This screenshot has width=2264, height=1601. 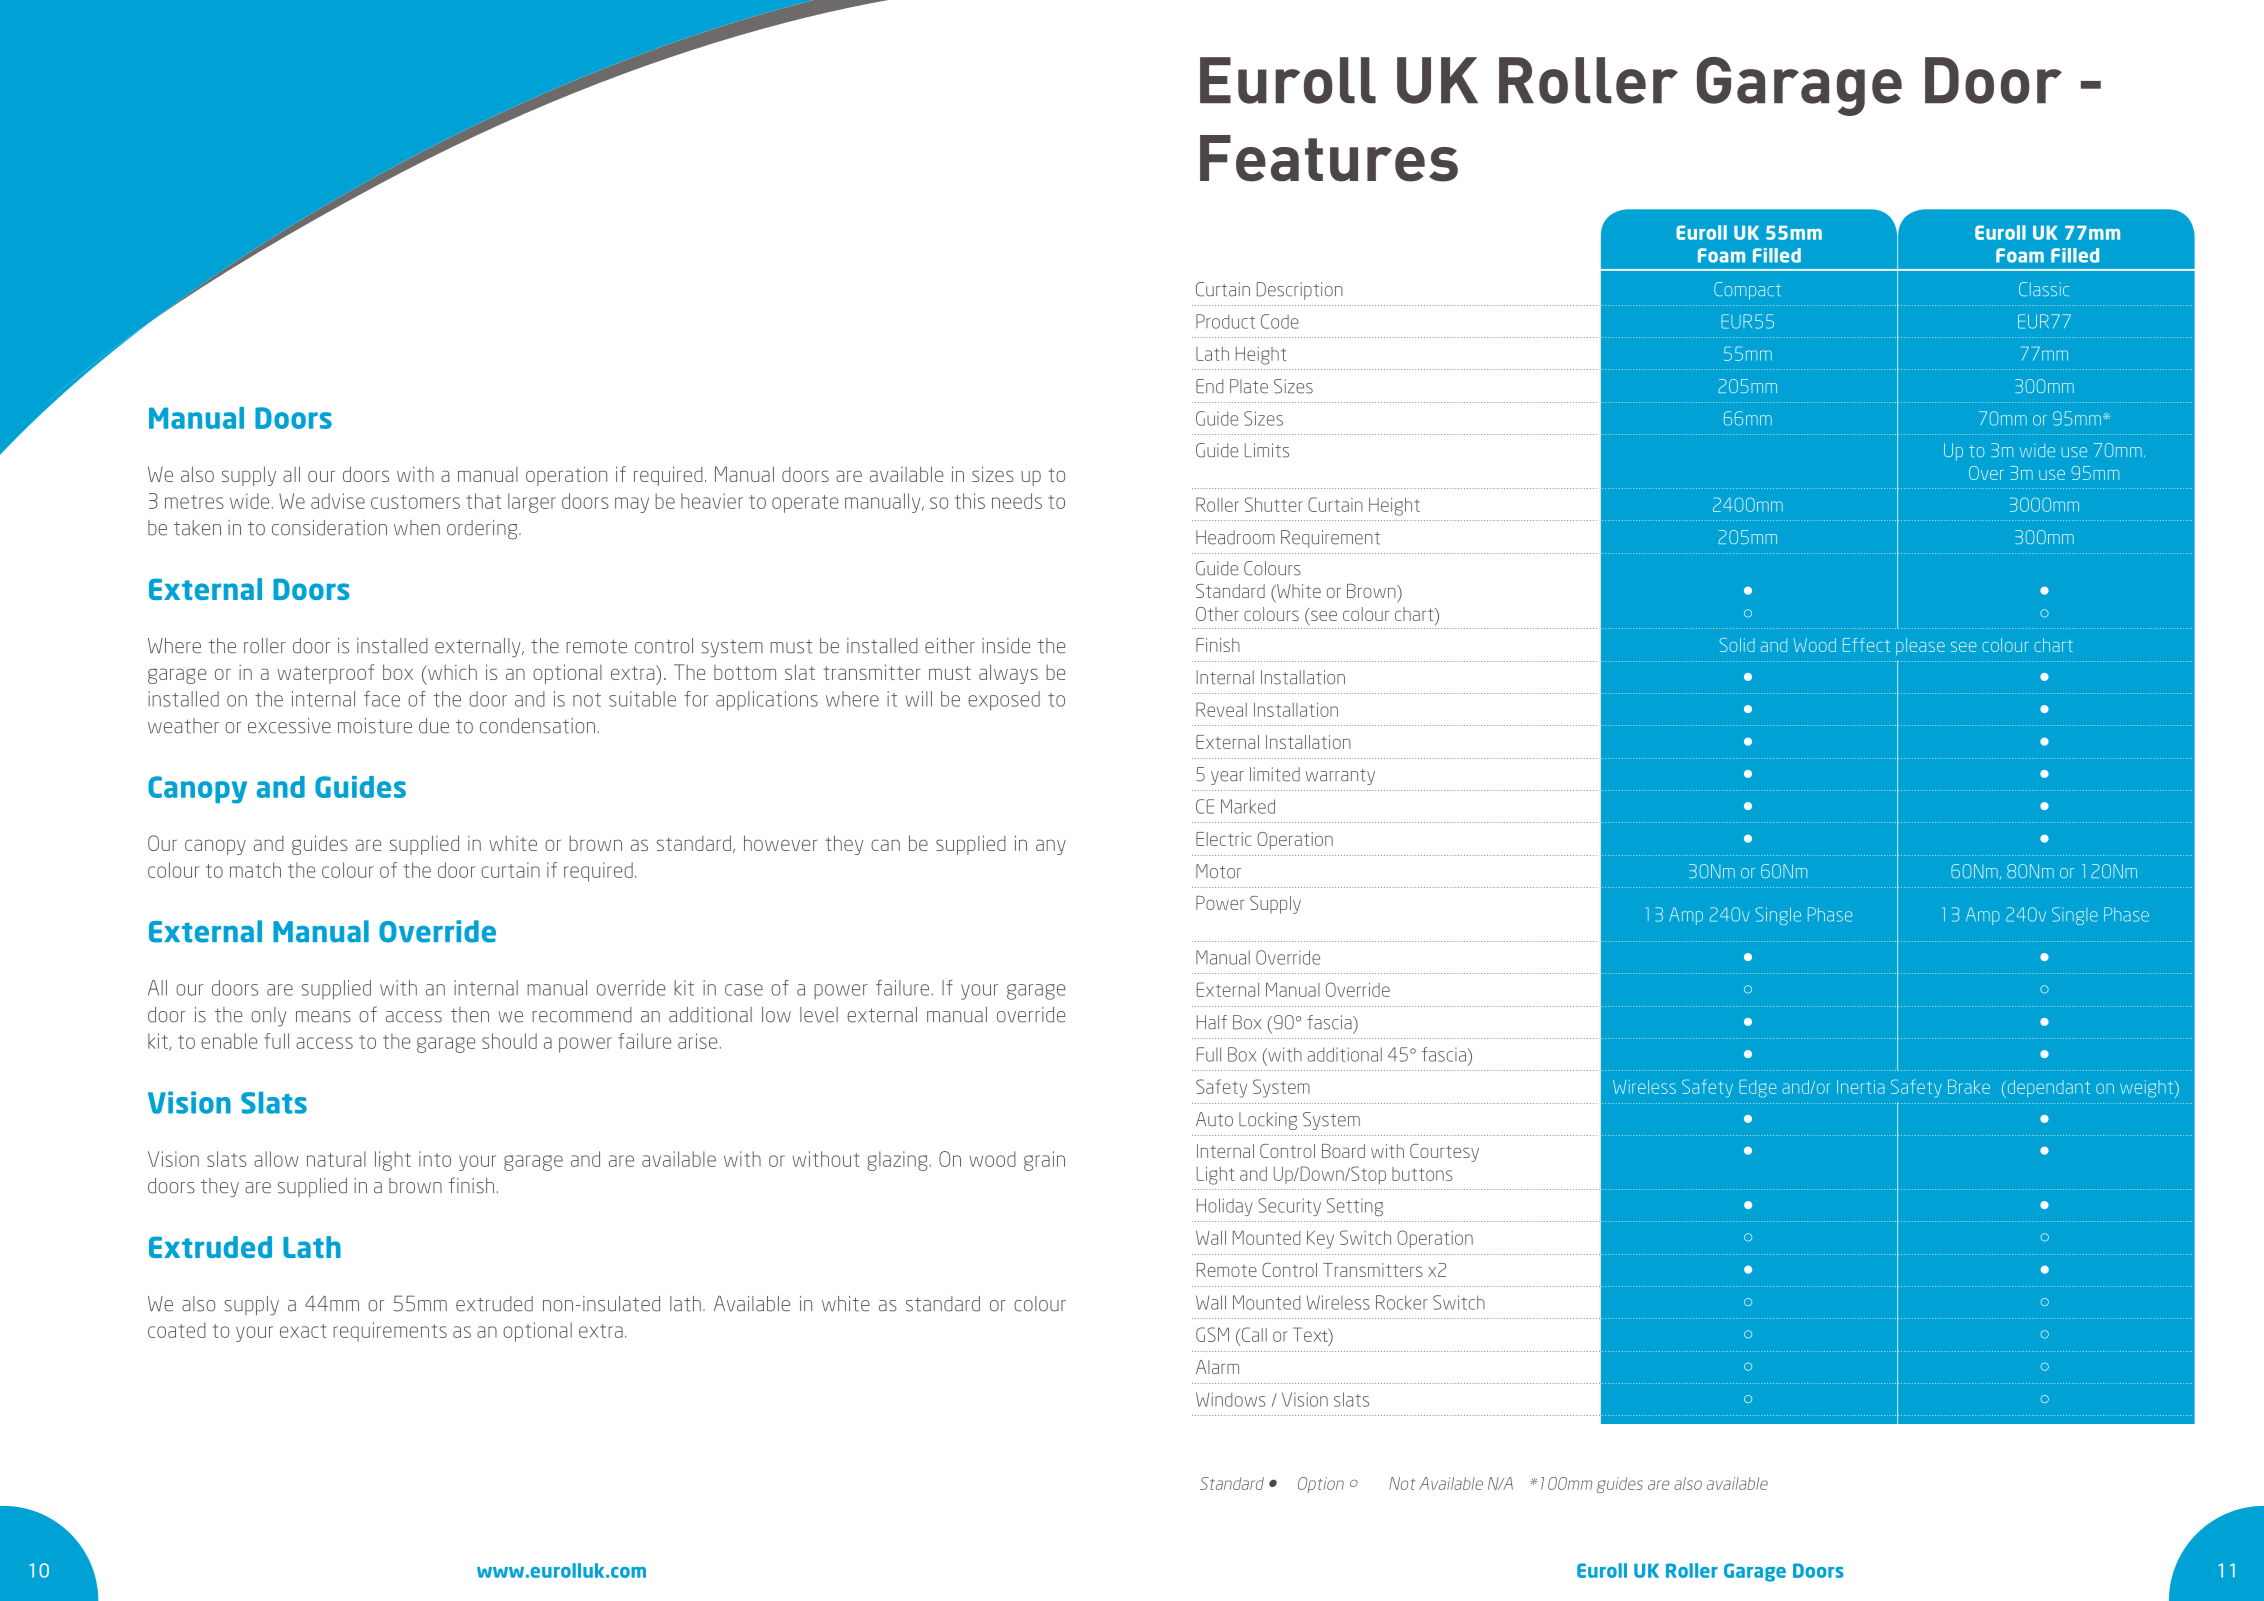 What do you see at coordinates (417, 528) in the screenshot?
I see `when` at bounding box center [417, 528].
